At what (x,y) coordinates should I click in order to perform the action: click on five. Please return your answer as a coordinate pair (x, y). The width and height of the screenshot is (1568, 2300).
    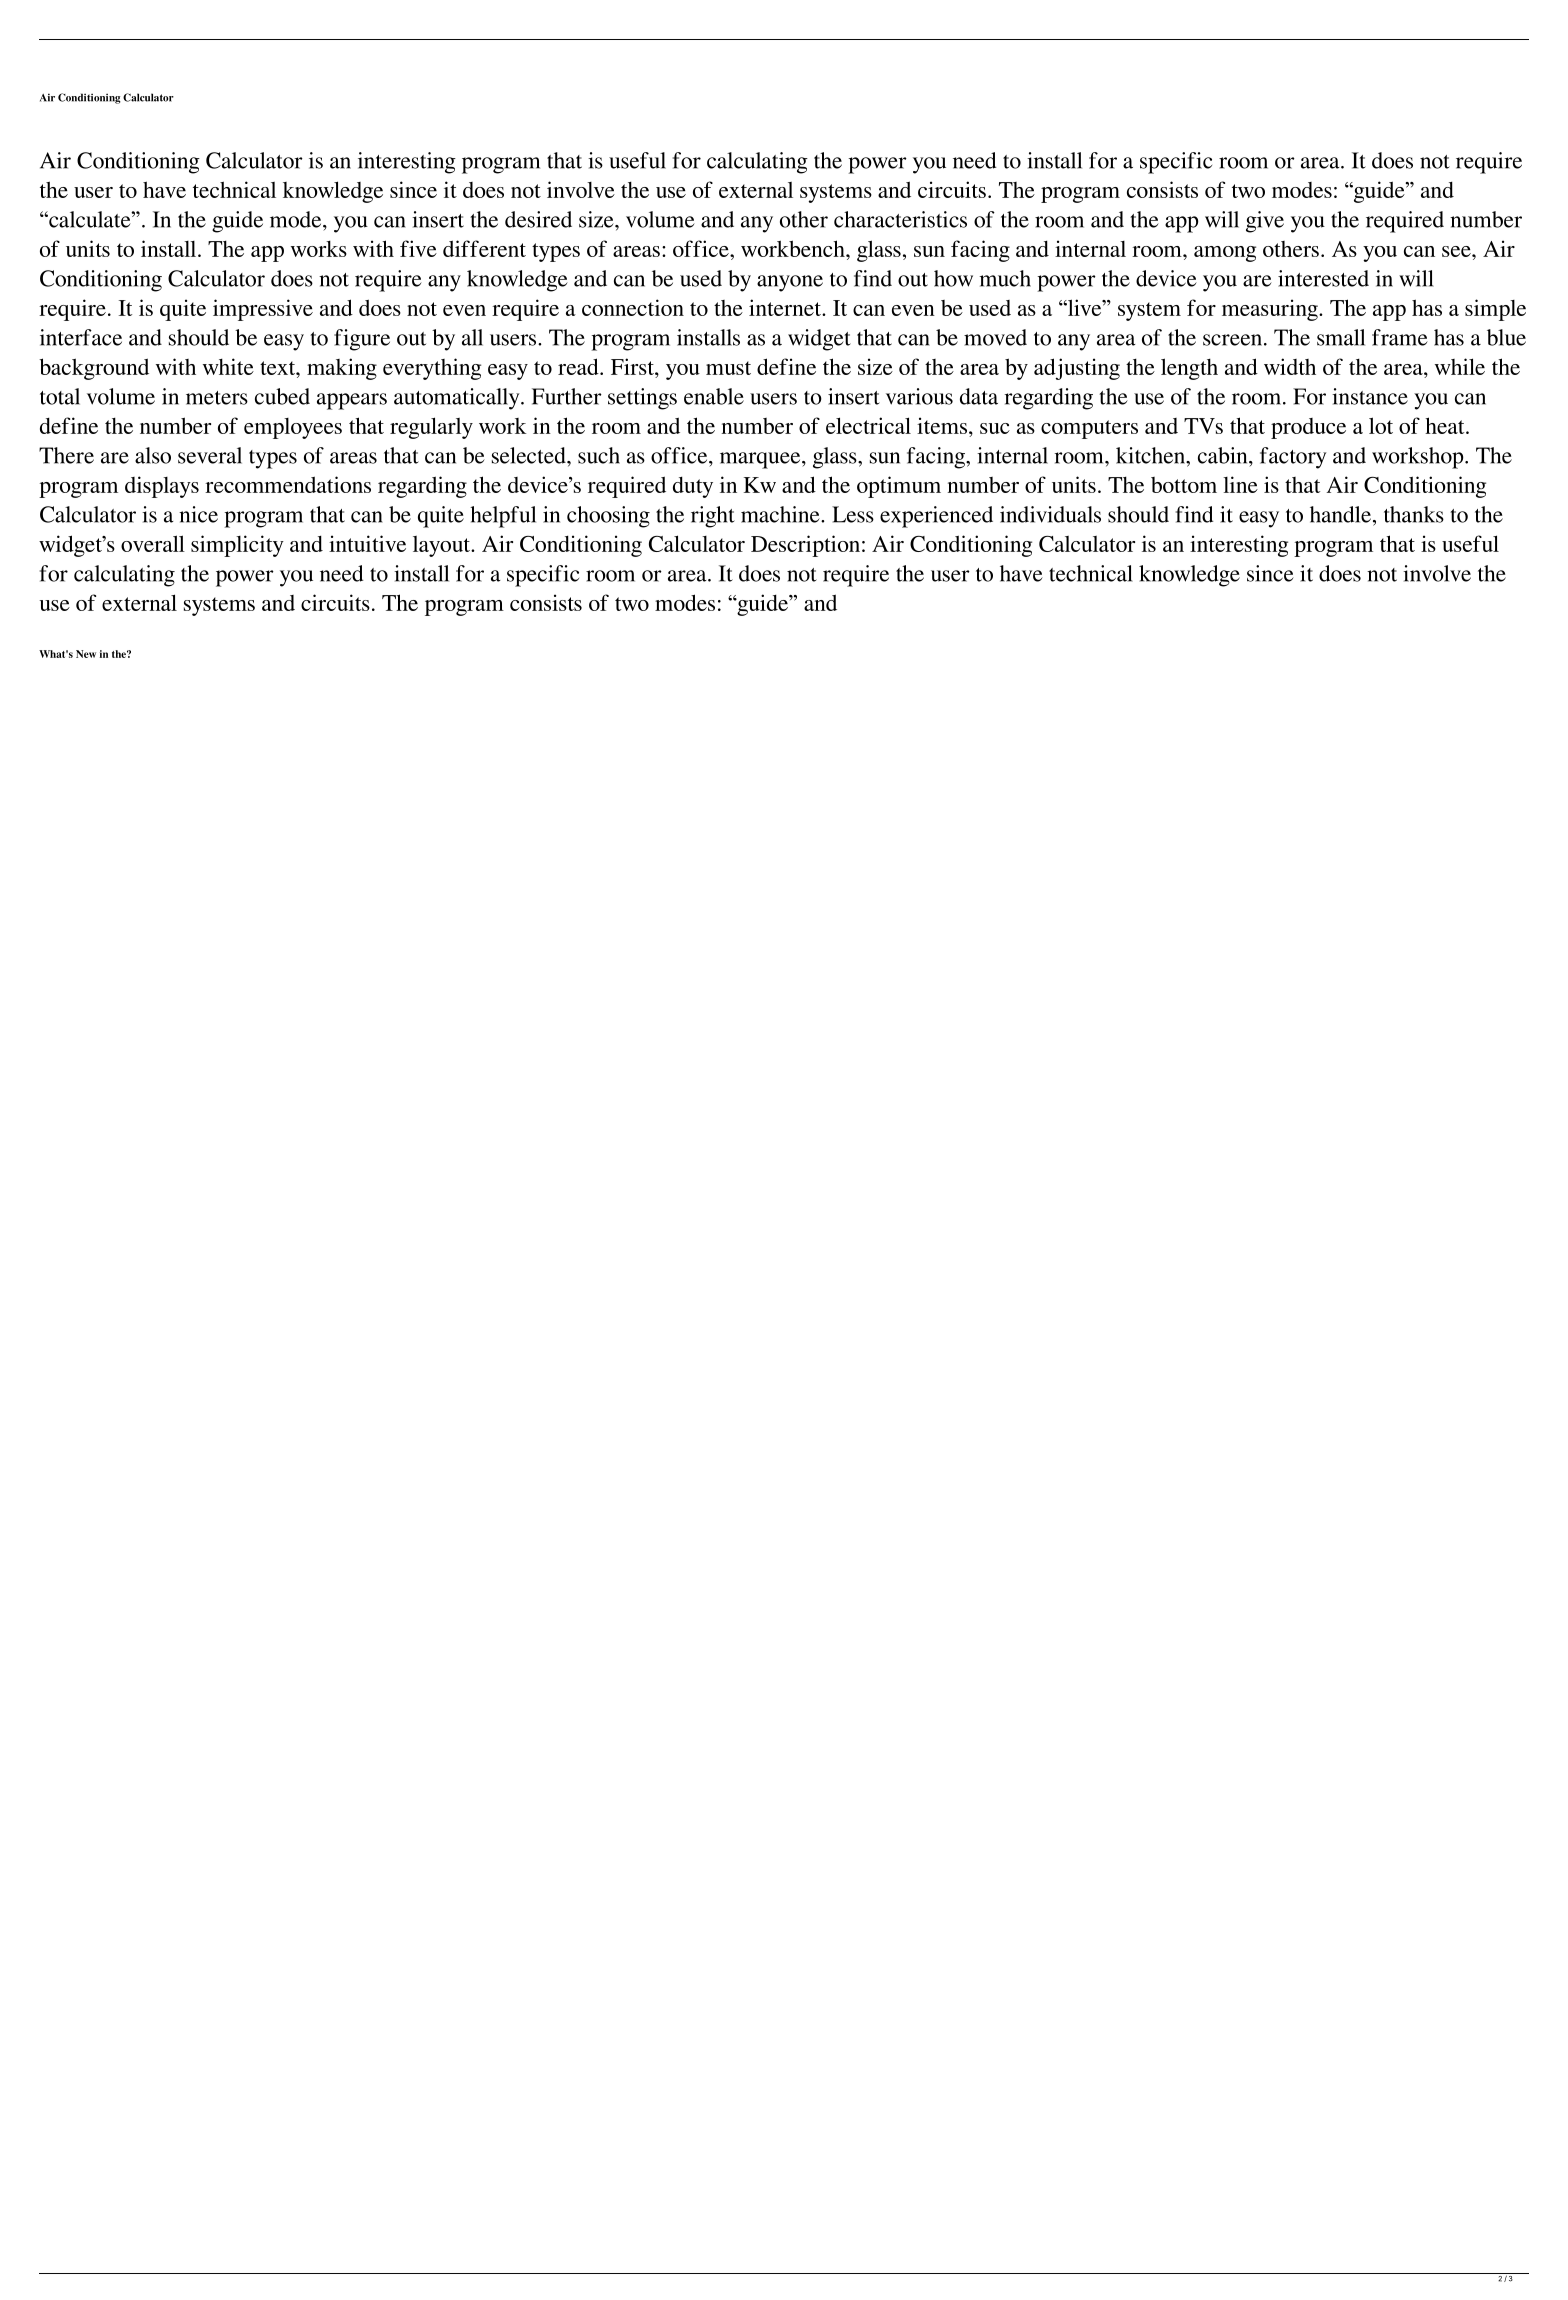
    Looking at the image, I should click on (418, 248).
